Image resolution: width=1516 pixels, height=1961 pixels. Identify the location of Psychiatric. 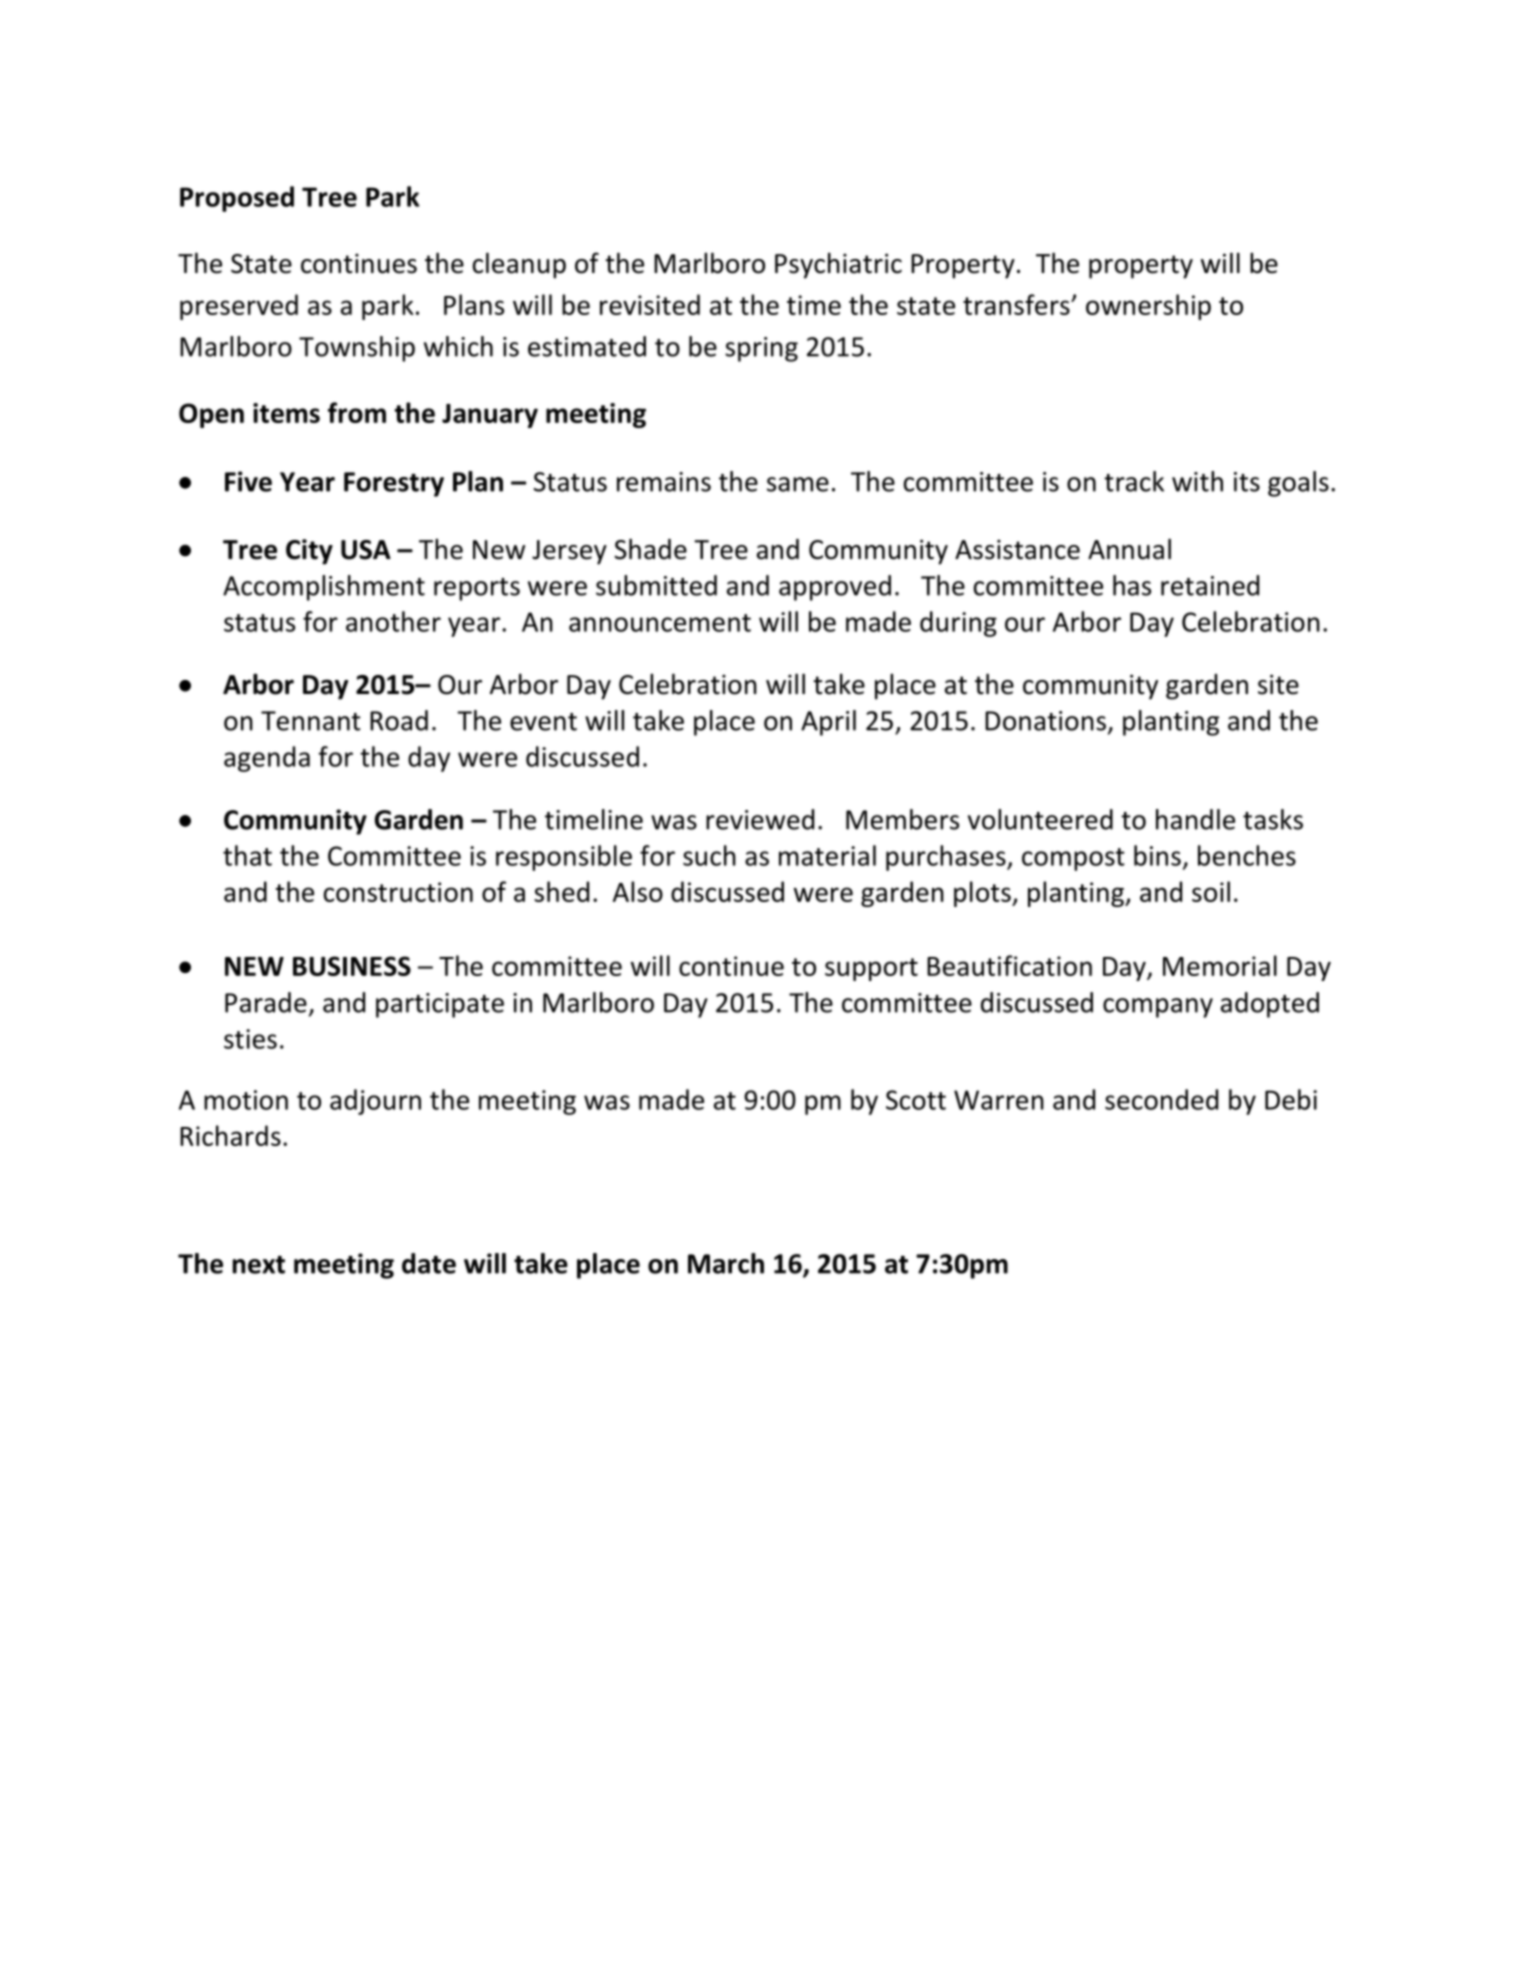
(838, 265).
